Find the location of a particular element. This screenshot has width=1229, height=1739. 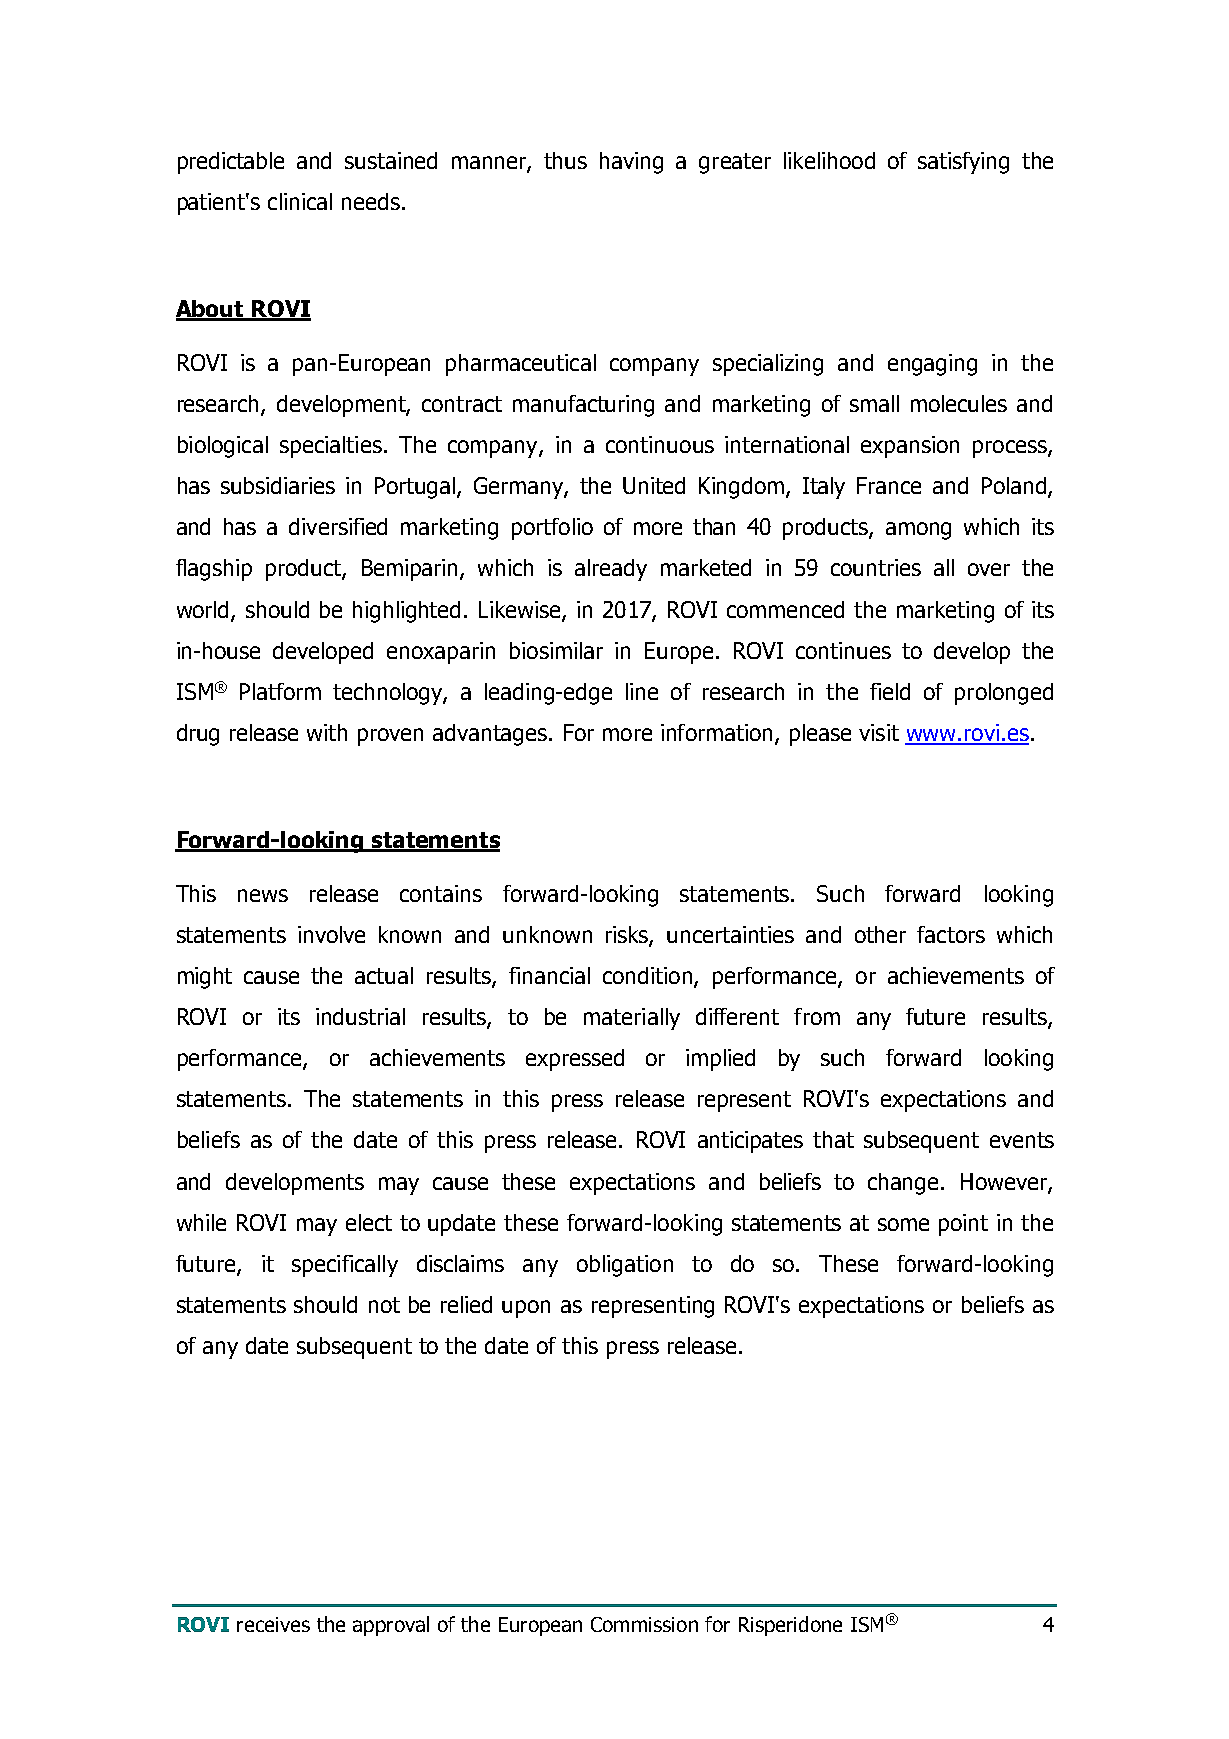

Risperidone is located at coordinates (790, 1626).
